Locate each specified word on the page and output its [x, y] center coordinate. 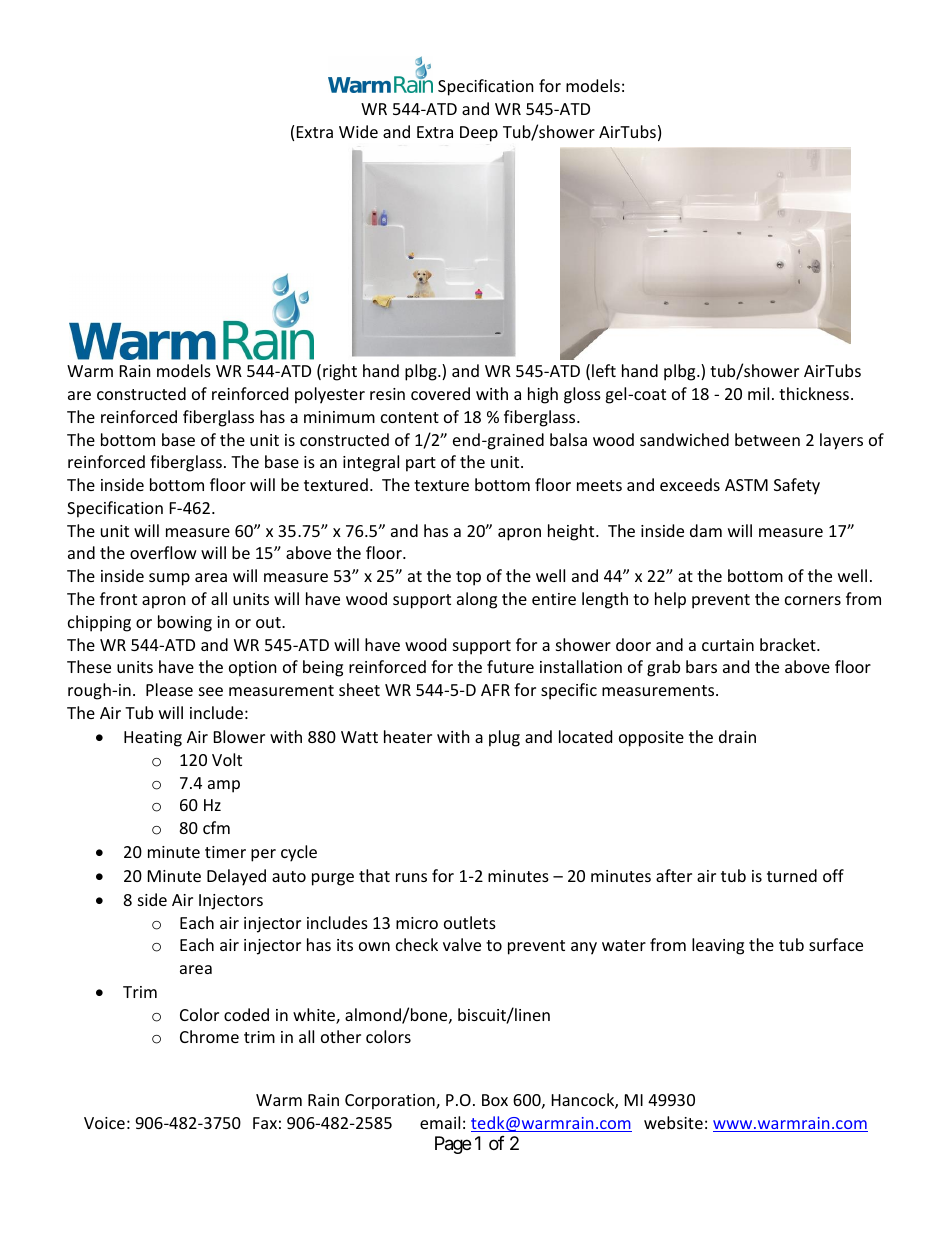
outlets [470, 922]
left [604, 370]
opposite [651, 739]
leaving [718, 946]
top [468, 578]
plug [504, 738]
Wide [358, 131]
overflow [163, 552]
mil [758, 393]
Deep [479, 134]
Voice [104, 1123]
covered [440, 393]
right [340, 372]
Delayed [236, 877]
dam [706, 530]
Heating [153, 739]
